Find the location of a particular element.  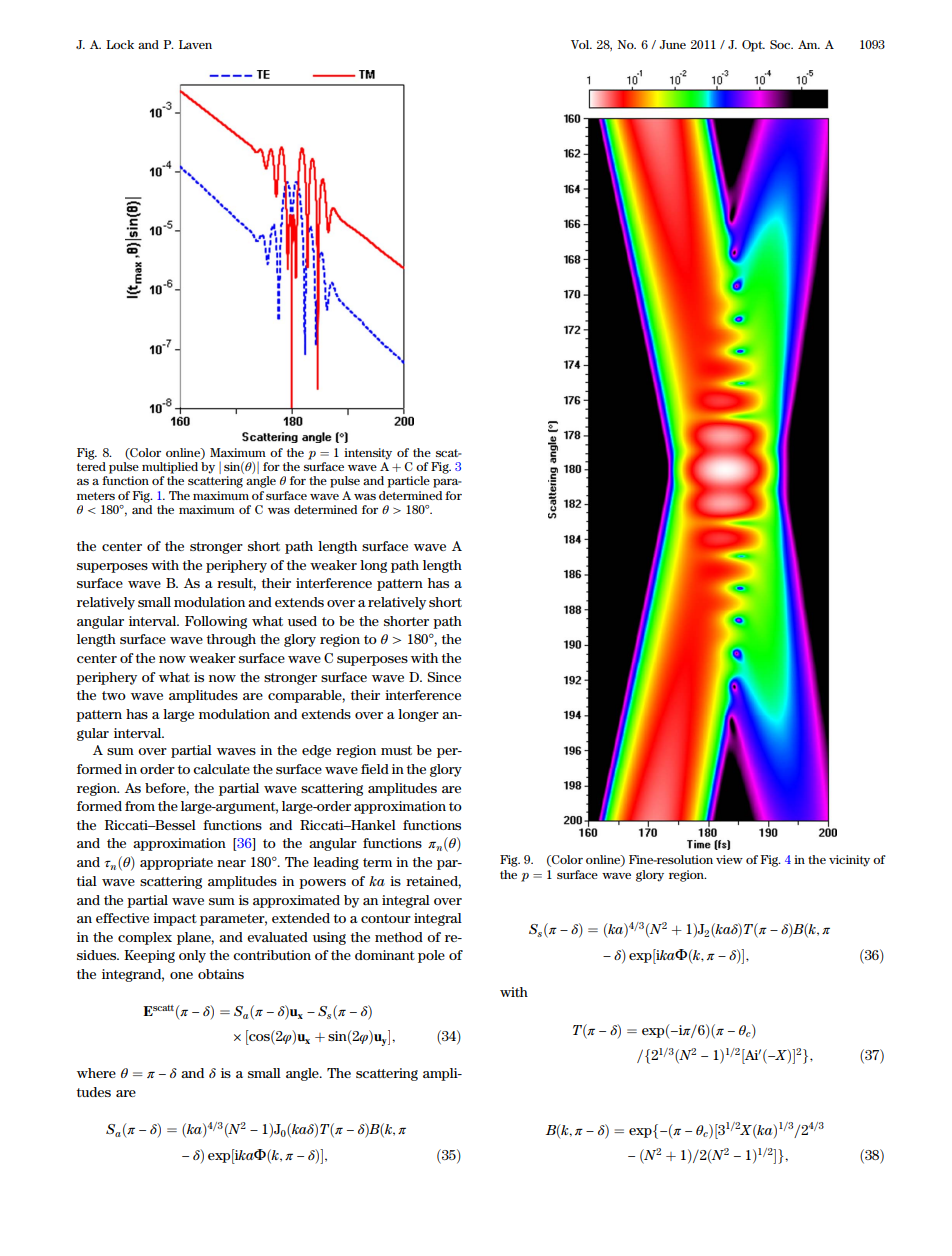

particle is located at coordinates (408, 482).
